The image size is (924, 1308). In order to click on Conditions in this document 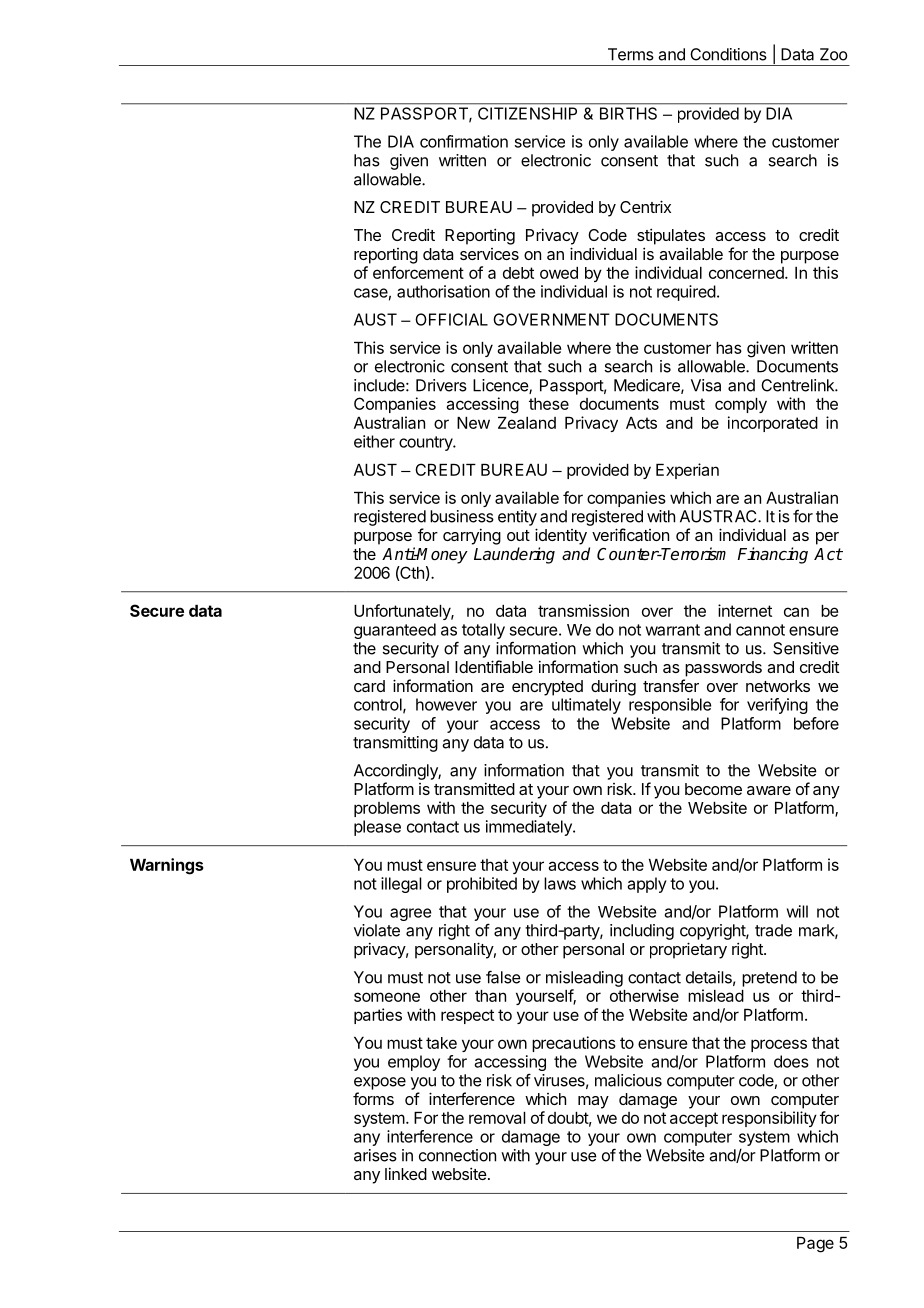, I will do `click(728, 54)`.
